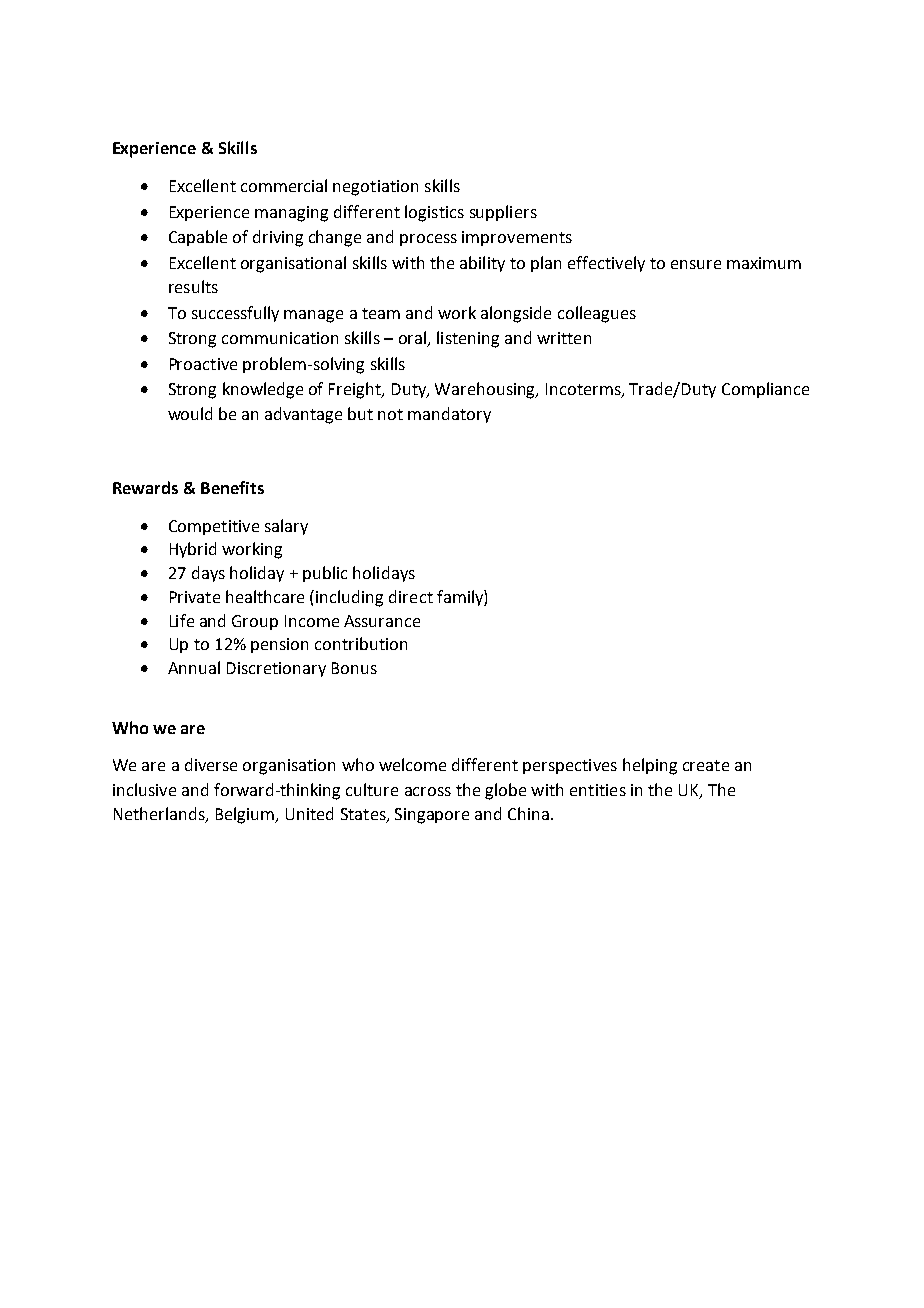 This image has width=924, height=1308. Describe the element at coordinates (195, 597) in the image. I see `Private` at that location.
